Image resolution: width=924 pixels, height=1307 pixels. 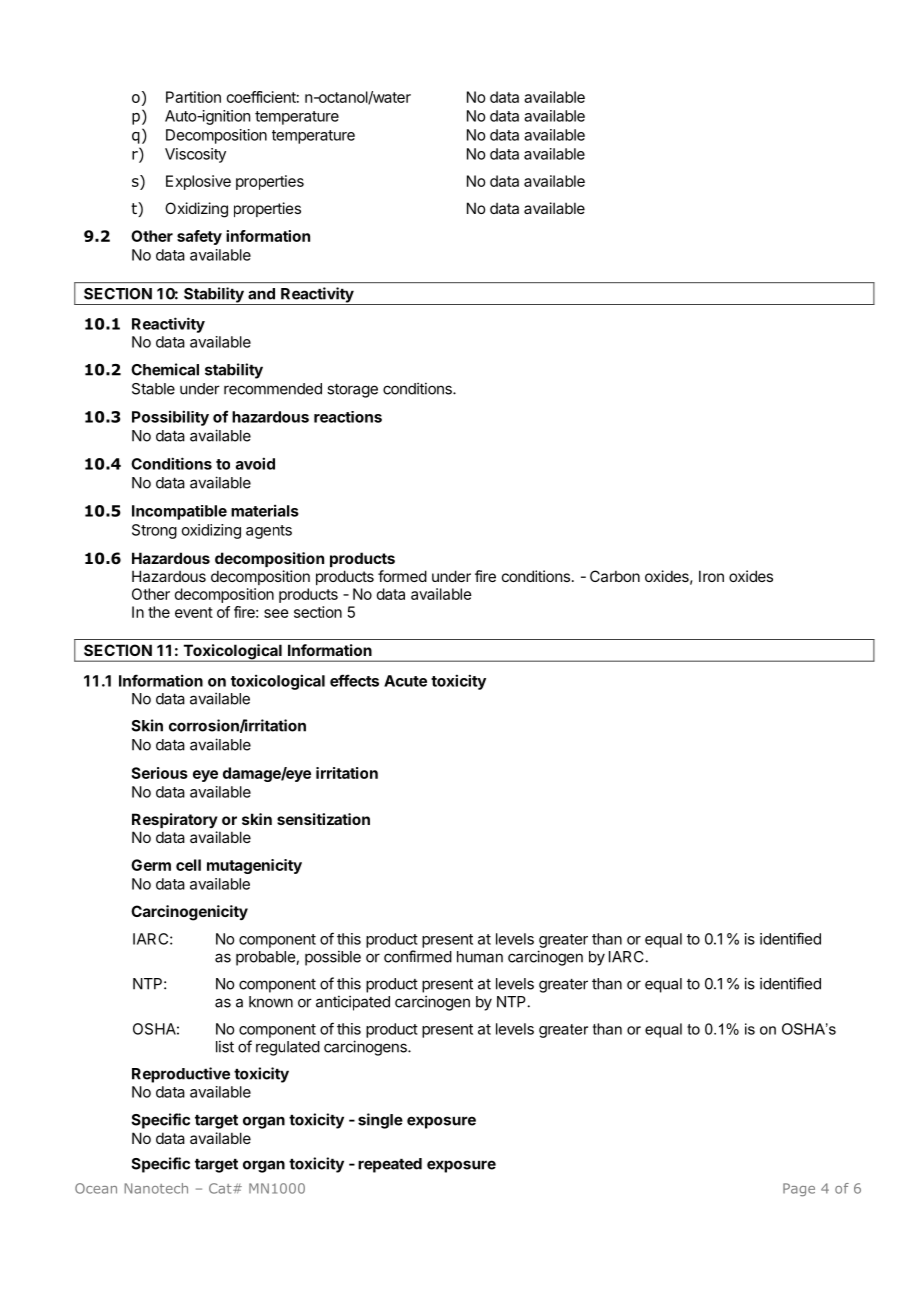 I want to click on storage, so click(x=352, y=391).
